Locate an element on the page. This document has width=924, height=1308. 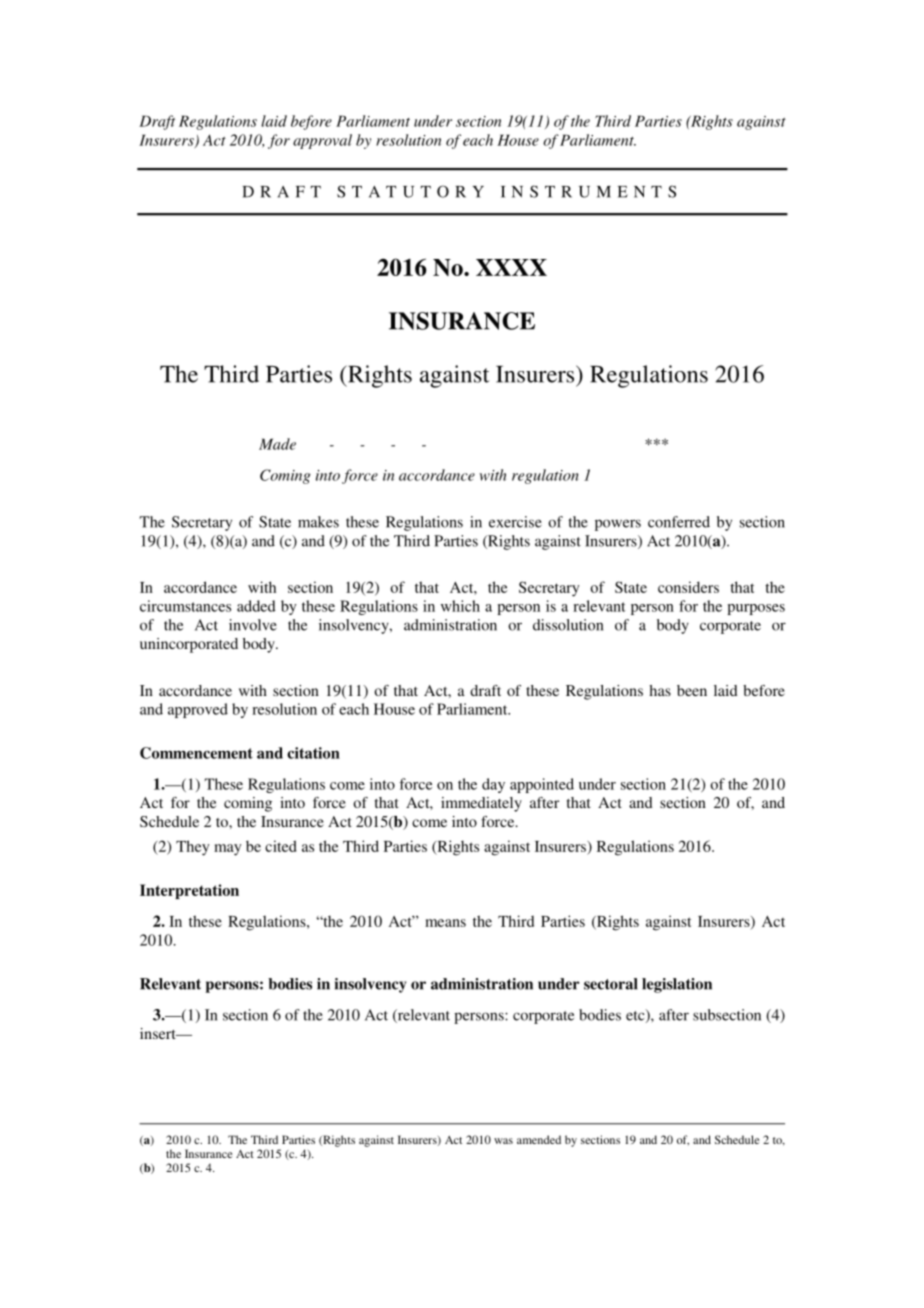
which is located at coordinates (460, 606).
